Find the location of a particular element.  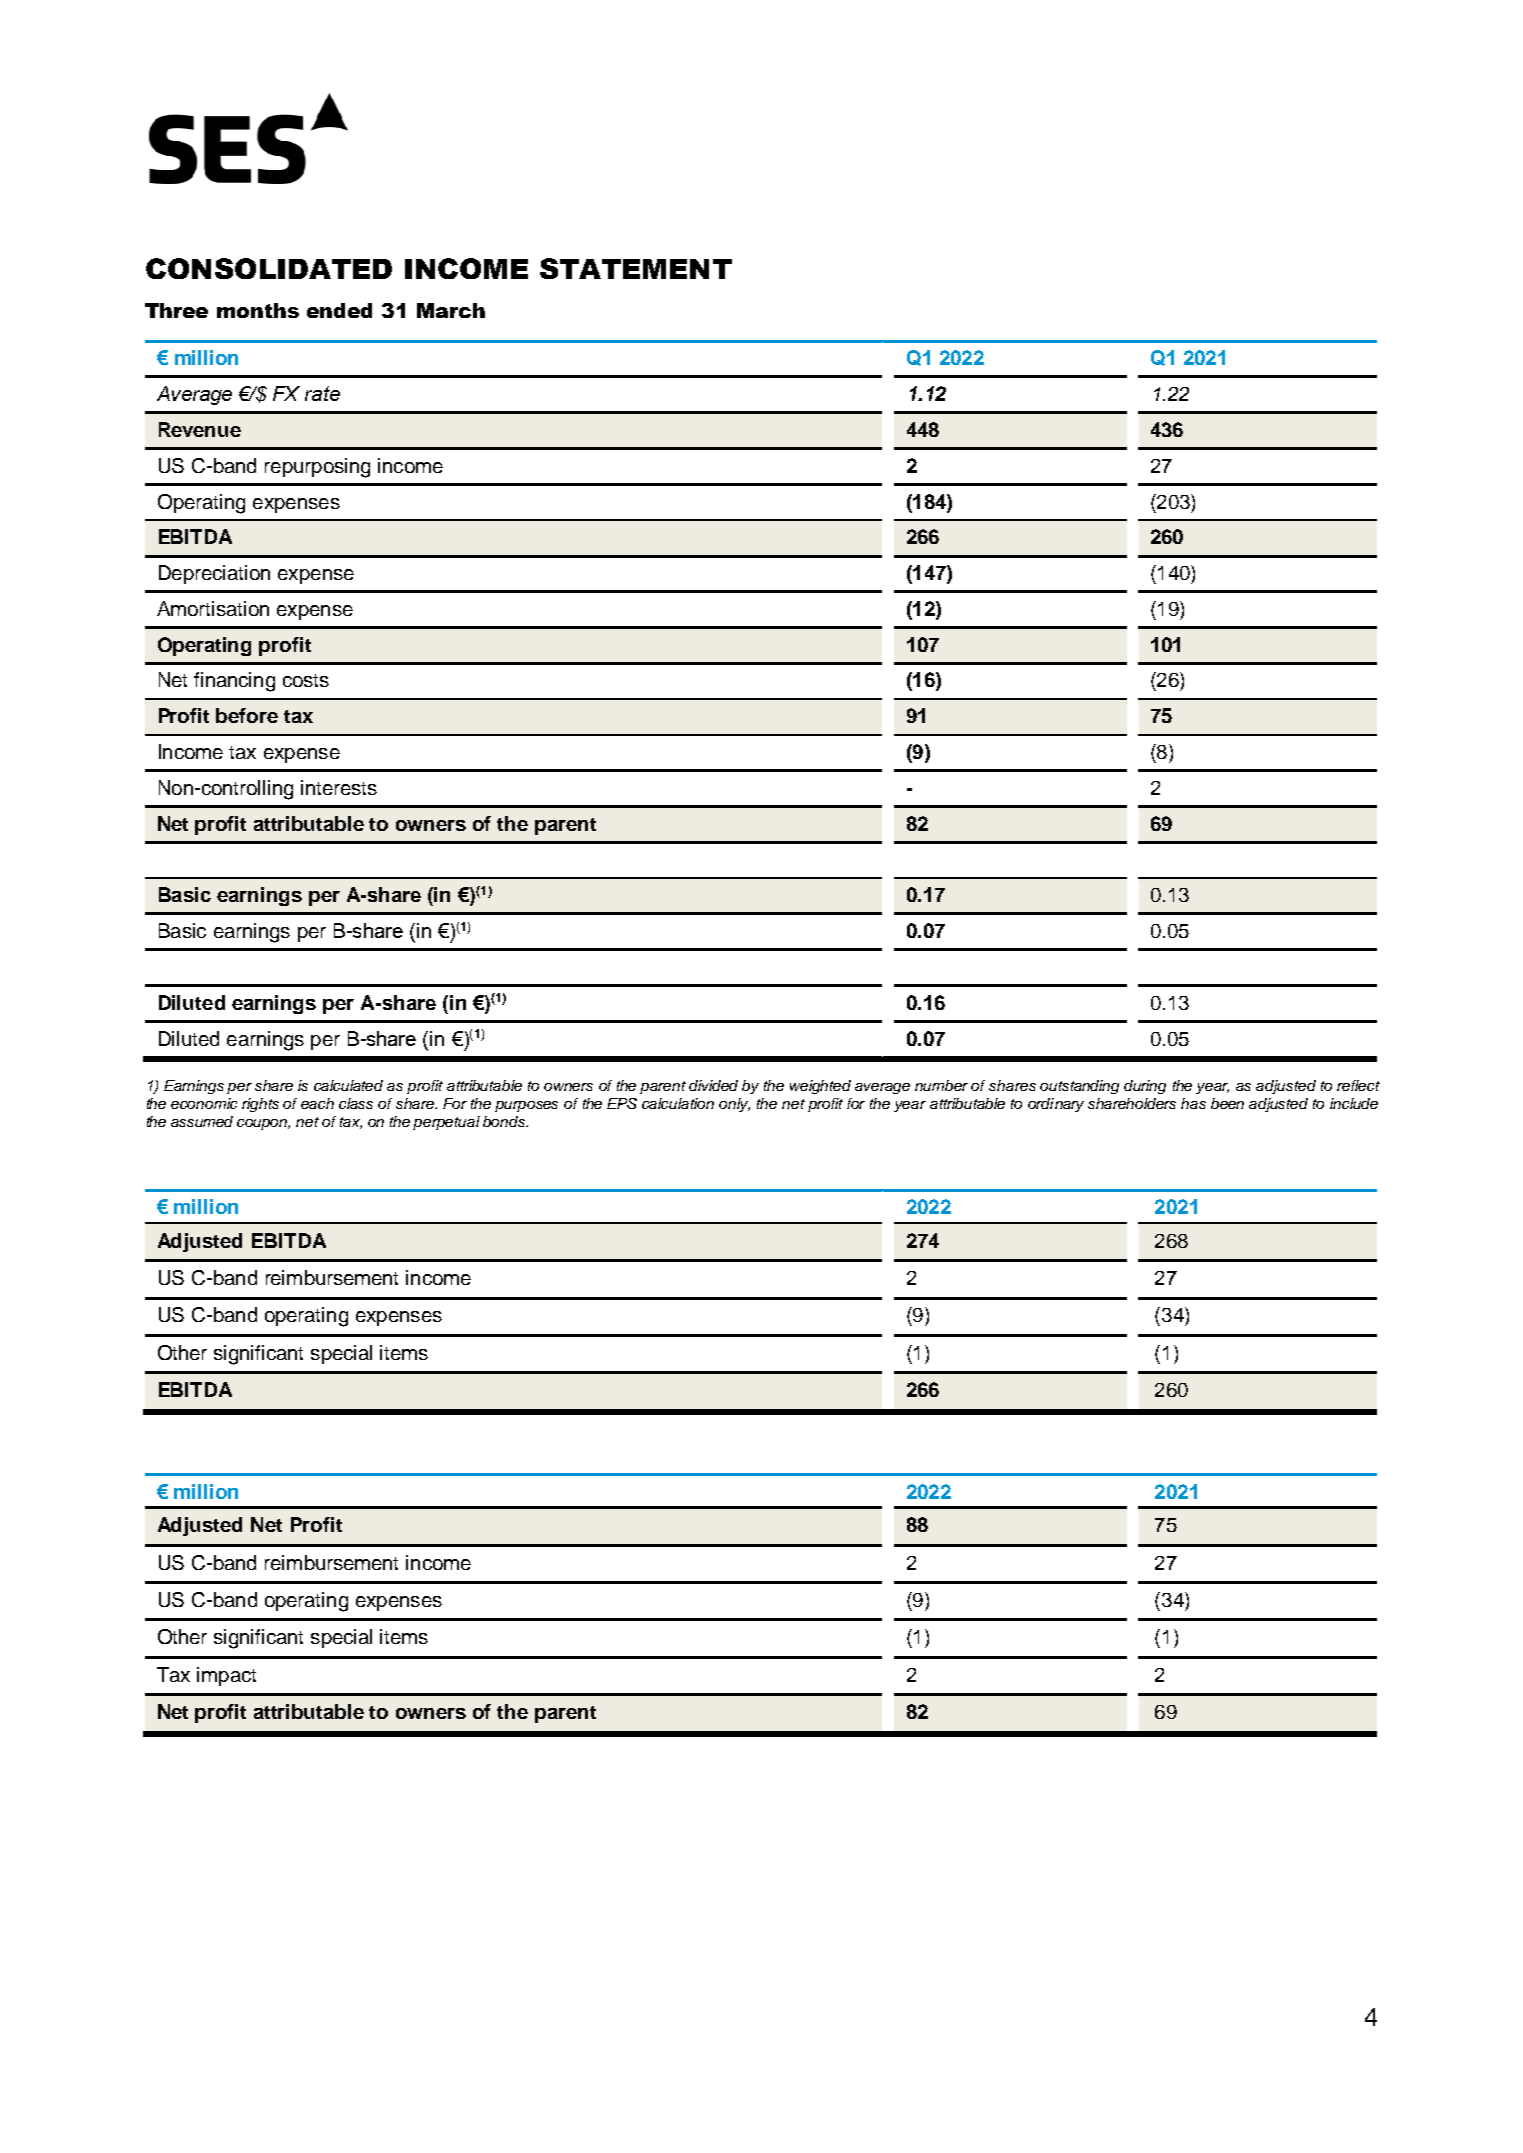

divided is located at coordinates (713, 1085).
